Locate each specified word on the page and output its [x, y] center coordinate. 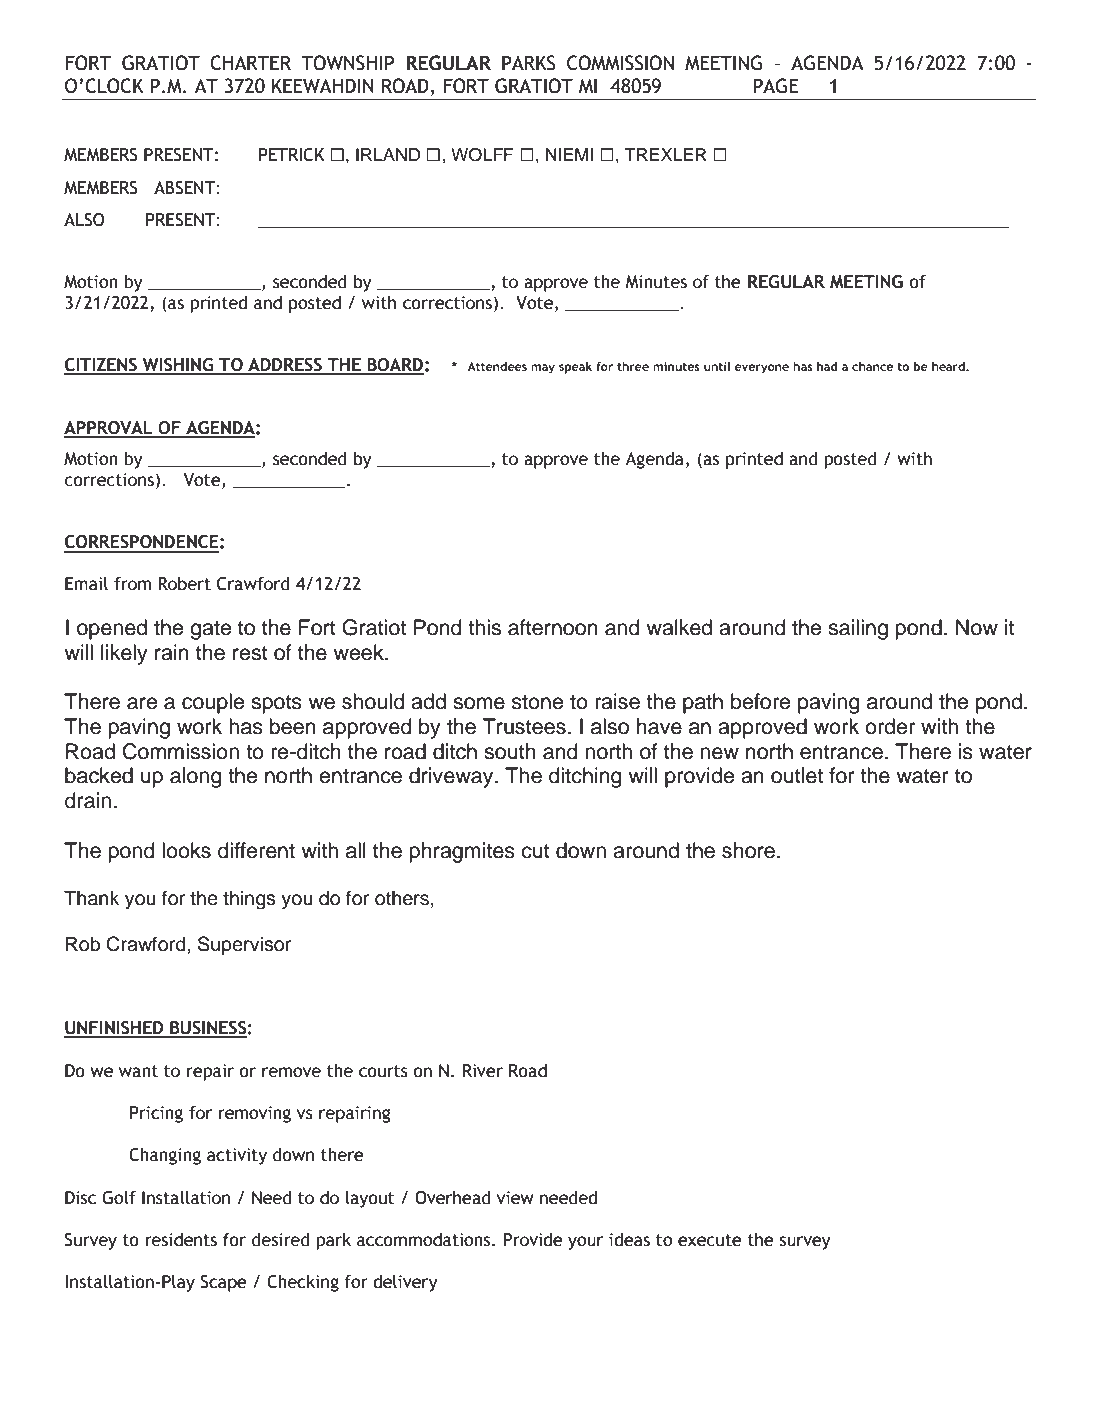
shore [748, 850]
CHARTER [250, 63]
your [585, 1243]
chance [872, 366]
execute [710, 1240]
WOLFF [482, 155]
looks [186, 850]
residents [181, 1240]
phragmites [462, 852]
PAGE [776, 86]
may [543, 369]
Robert [184, 584]
